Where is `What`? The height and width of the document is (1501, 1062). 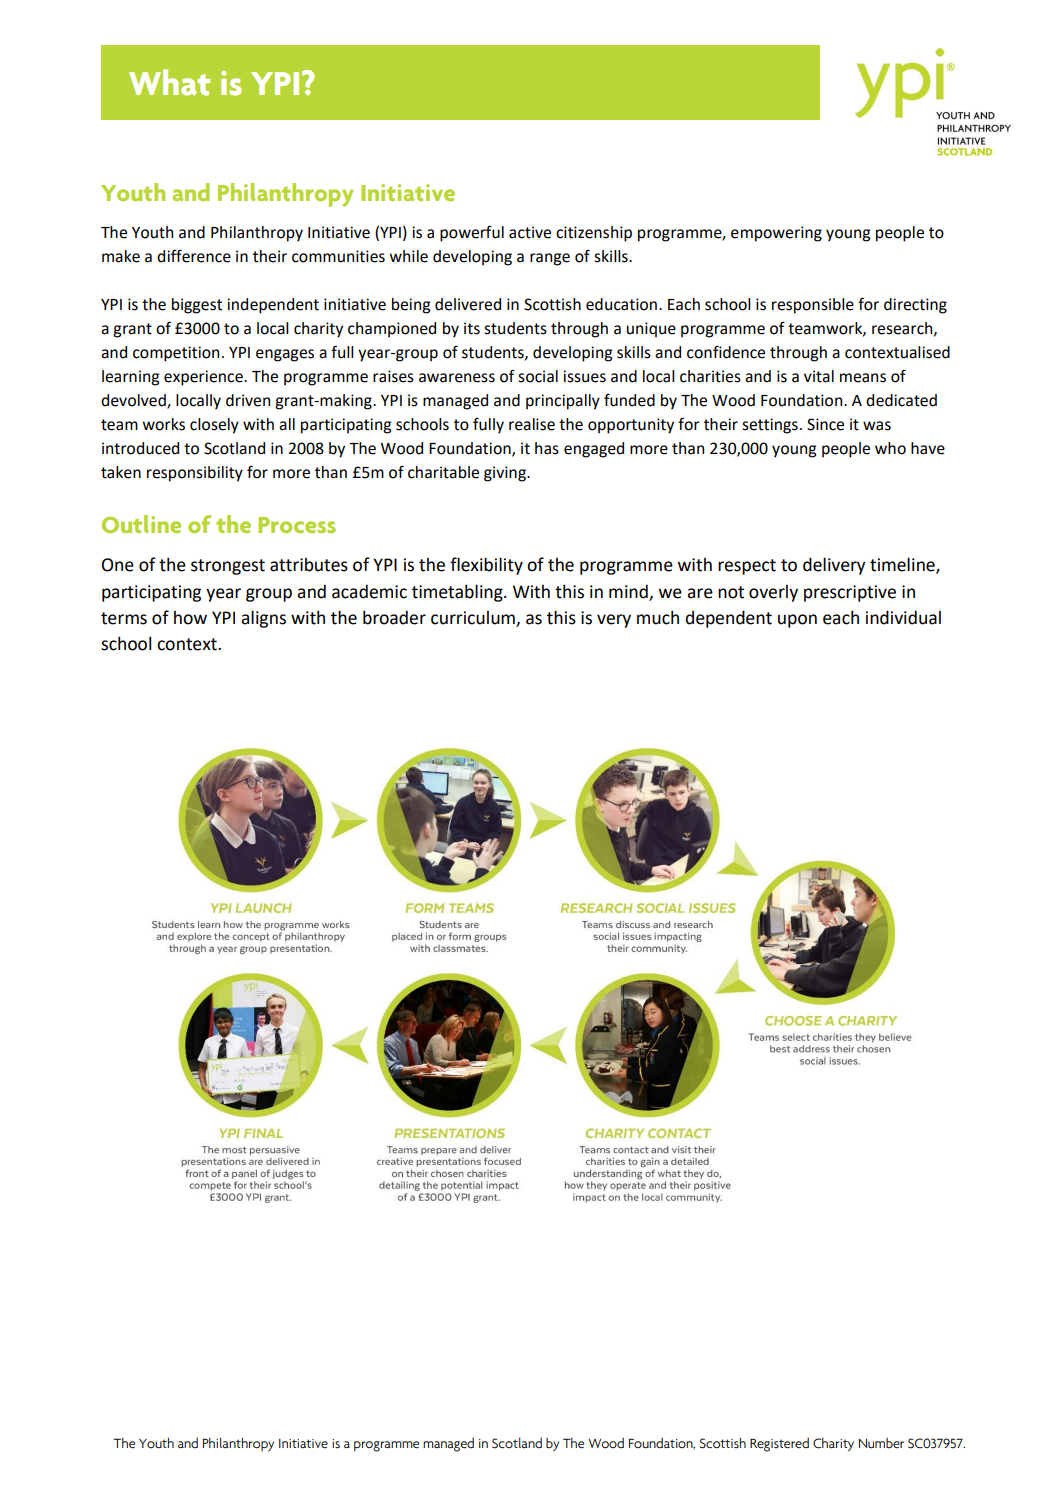 What is located at coordinates (169, 82).
